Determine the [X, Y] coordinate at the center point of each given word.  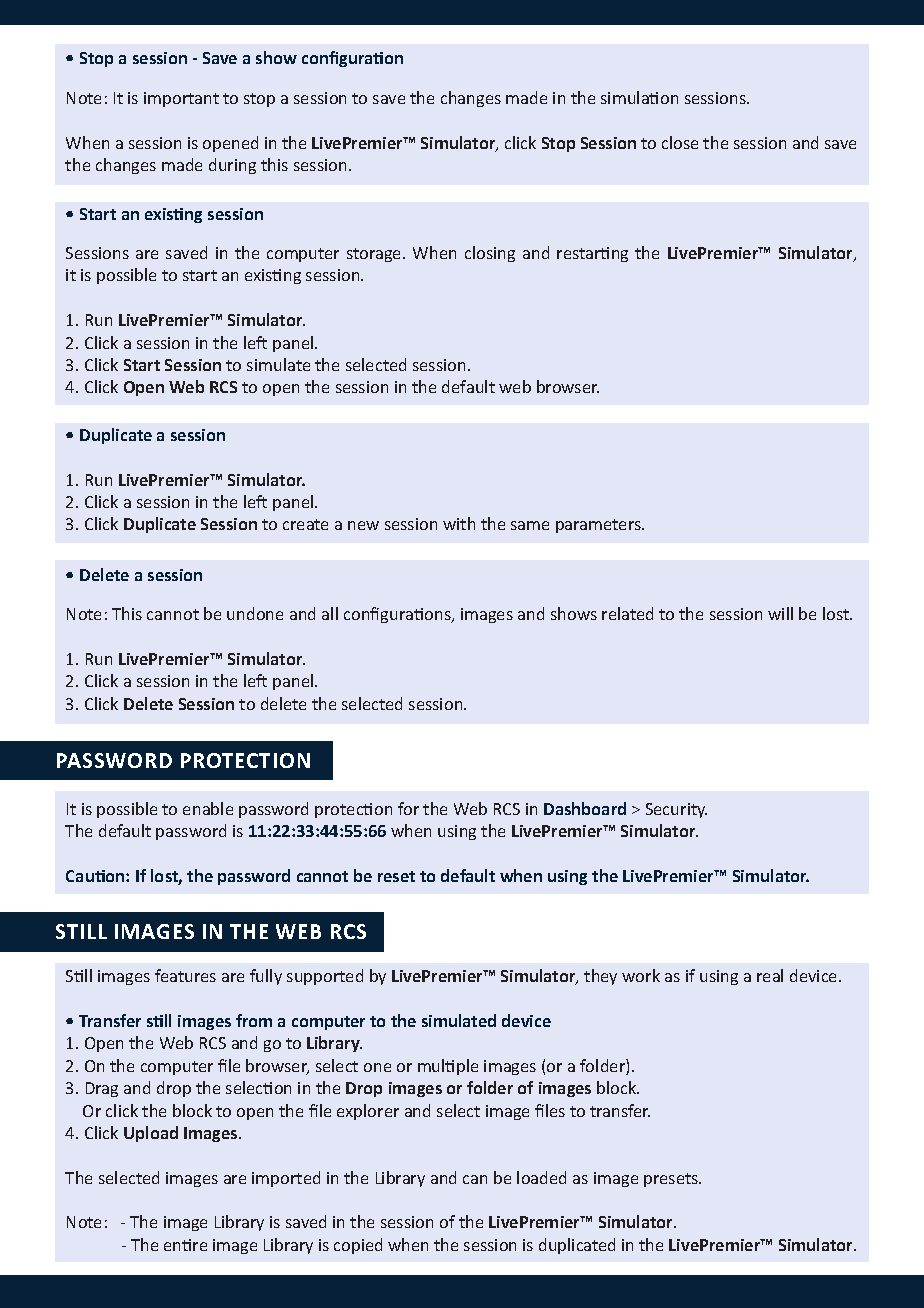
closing [490, 254]
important [181, 99]
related [627, 613]
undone [255, 613]
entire [185, 1245]
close [680, 142]
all [330, 613]
